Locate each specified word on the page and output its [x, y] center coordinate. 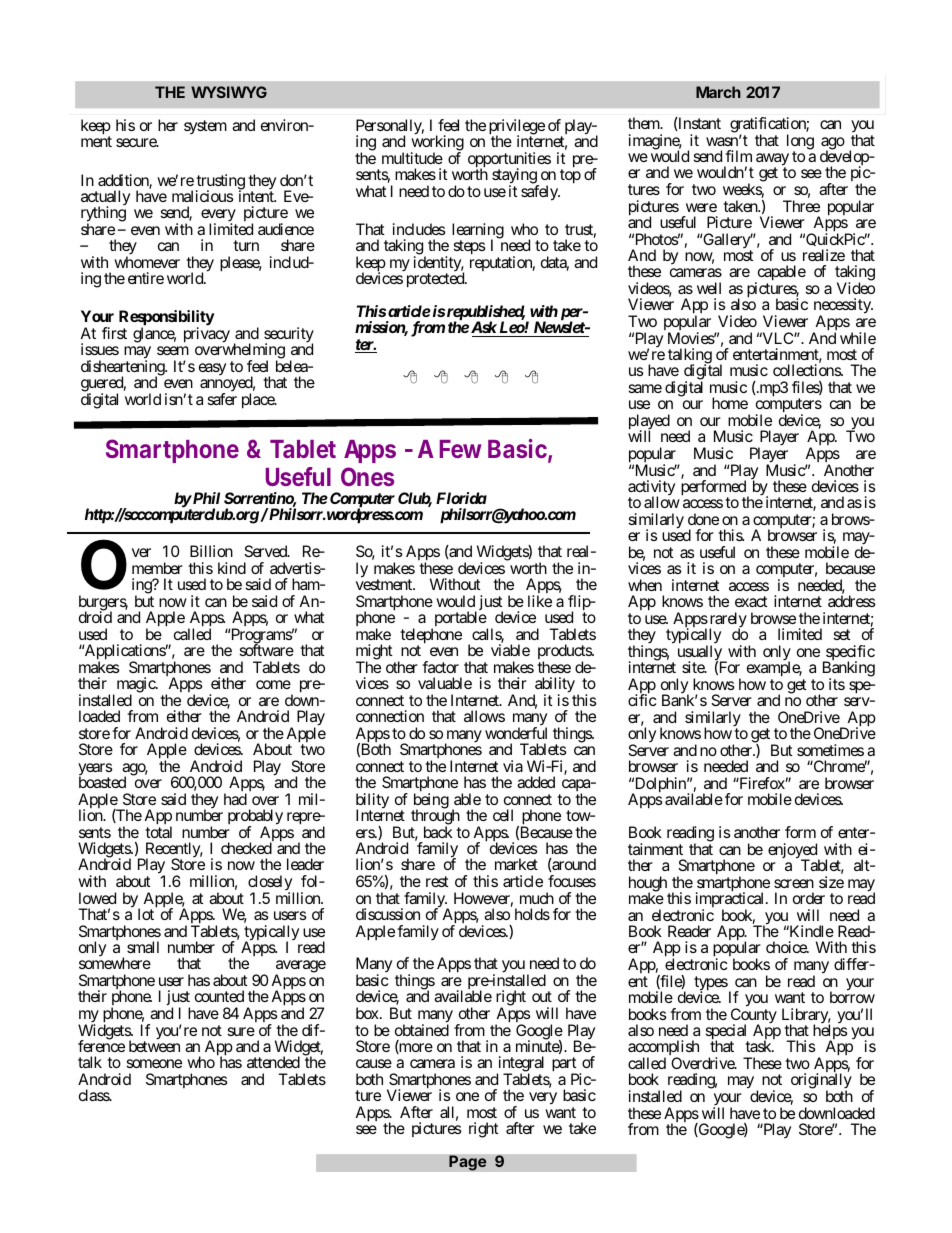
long [800, 143]
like [540, 601]
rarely [727, 621]
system [205, 127]
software [267, 650]
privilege [517, 128]
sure [241, 1031]
